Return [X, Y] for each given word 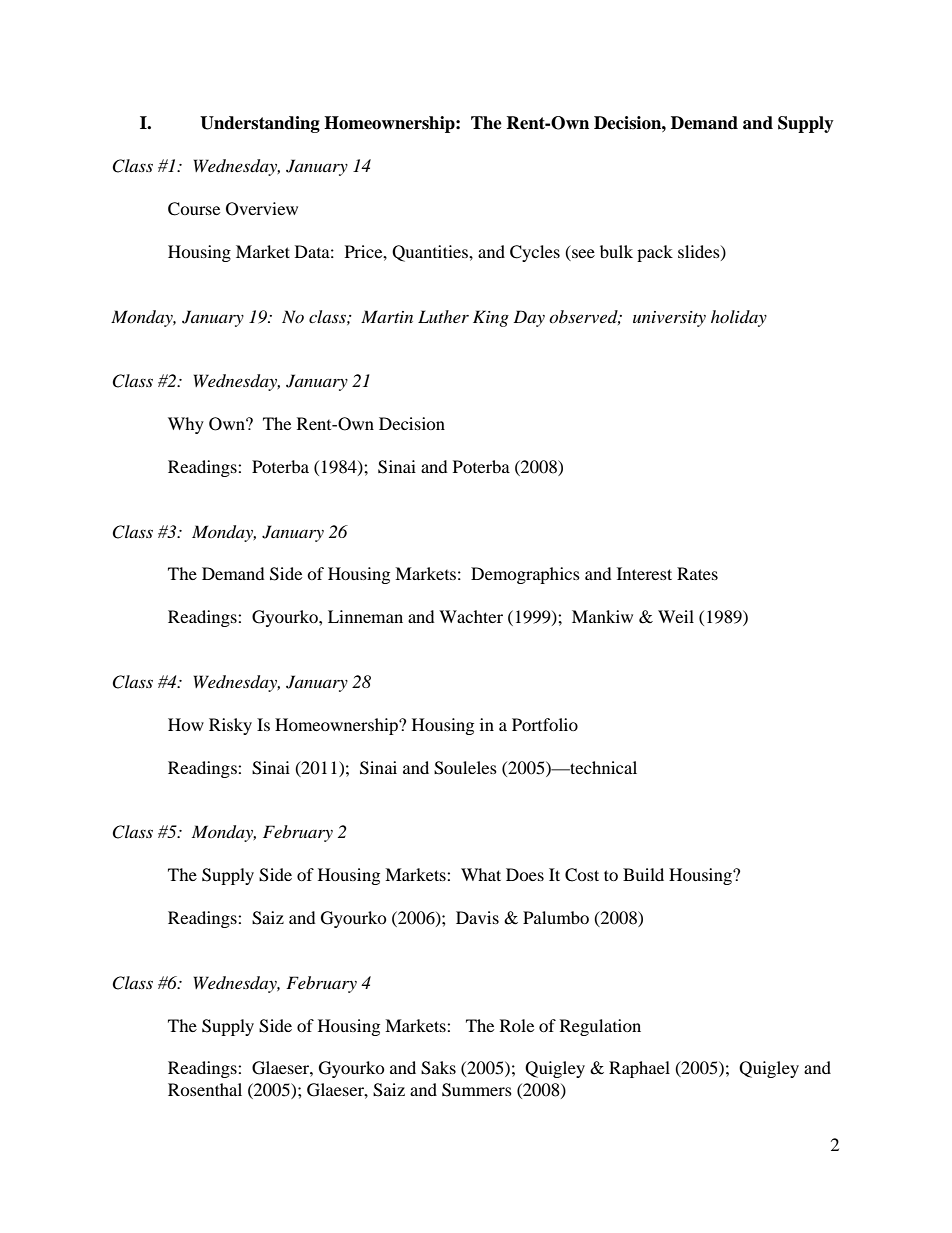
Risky [230, 726]
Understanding [260, 124]
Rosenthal [205, 1089]
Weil [676, 616]
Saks [438, 1068]
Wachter [471, 616]
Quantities [431, 253]
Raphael [639, 1069]
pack [655, 253]
